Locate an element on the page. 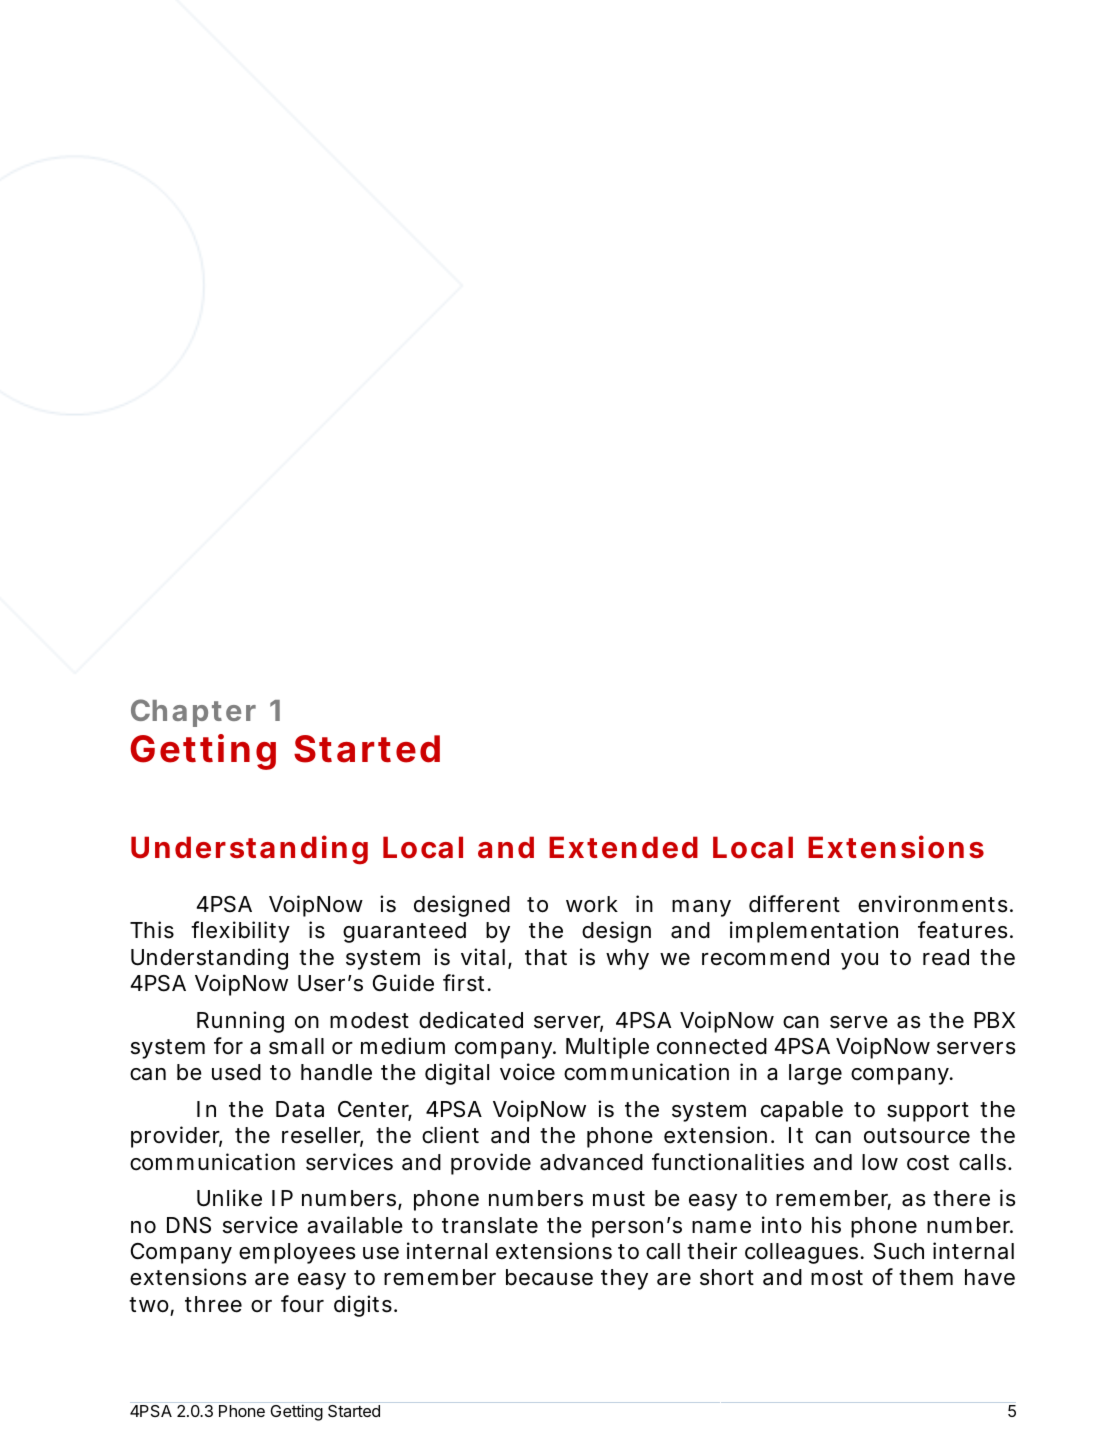 This image has height=1449, width=1120. many is located at coordinates (701, 908).
